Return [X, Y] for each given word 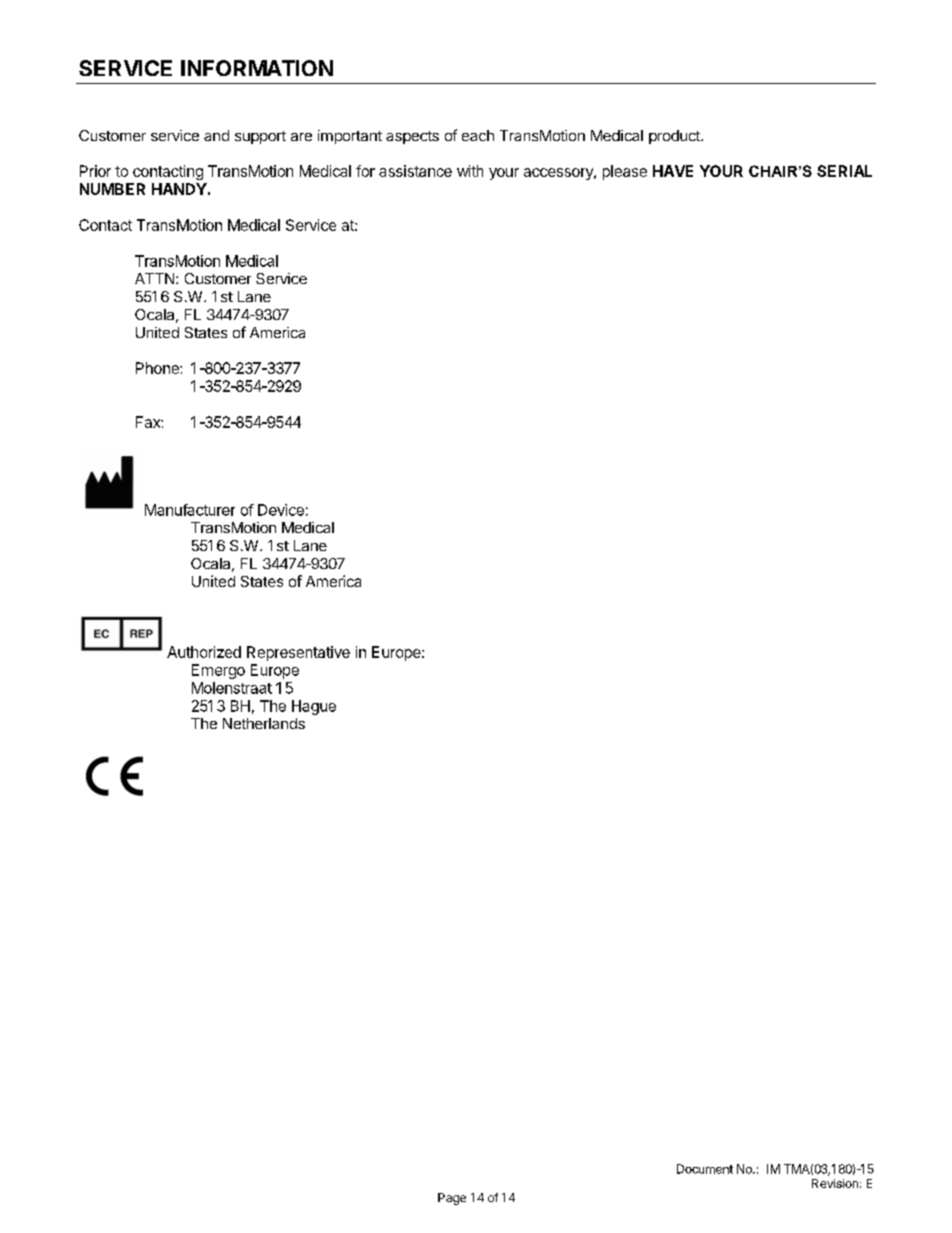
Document [705, 1169]
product [675, 137]
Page [452, 1199]
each [478, 135]
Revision [835, 1183]
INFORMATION [257, 68]
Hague [314, 707]
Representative [298, 653]
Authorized [204, 652]
